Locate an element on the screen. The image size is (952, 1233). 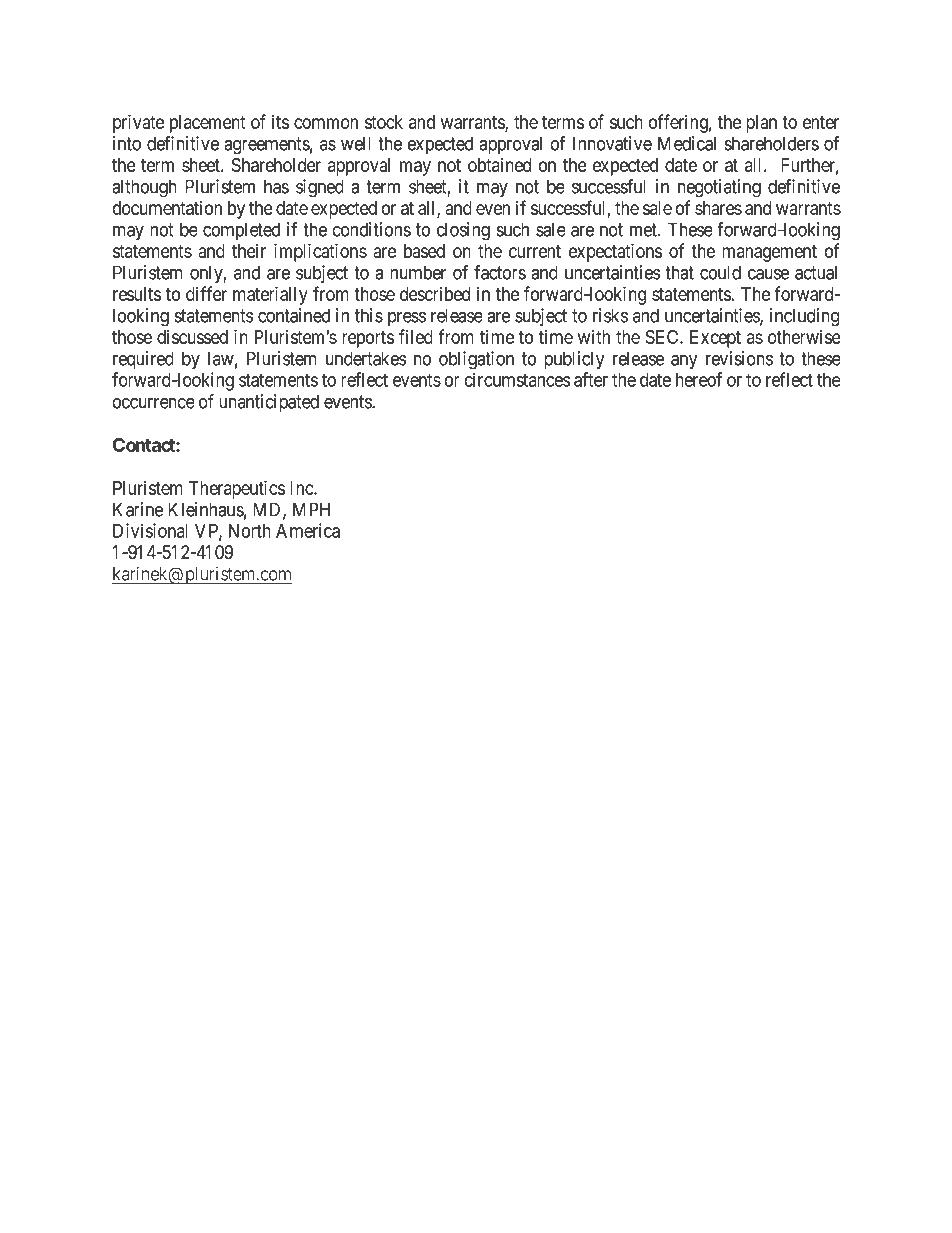
stock is located at coordinates (384, 122).
